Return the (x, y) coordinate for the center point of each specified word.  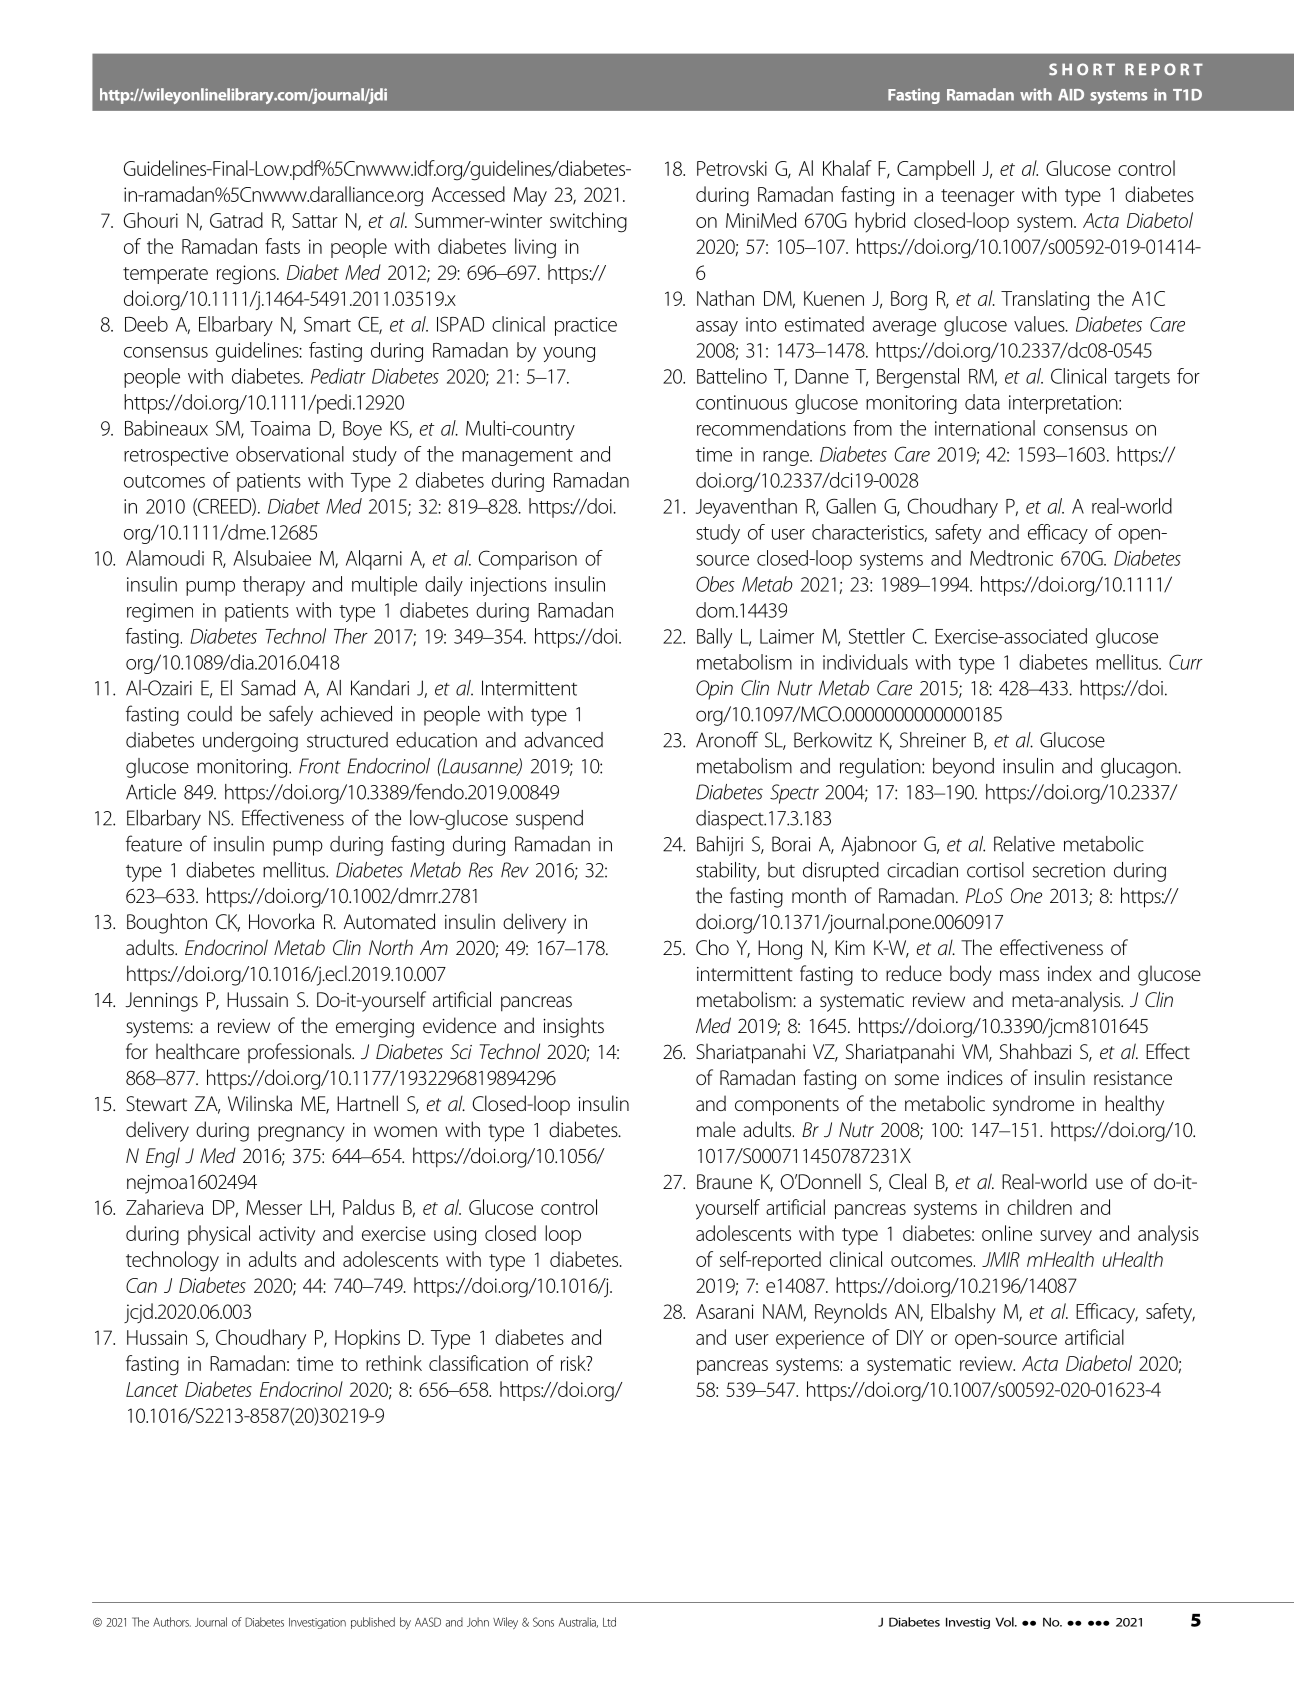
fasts (282, 246)
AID (1071, 95)
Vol (1006, 1622)
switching (588, 222)
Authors (172, 1622)
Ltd (609, 1622)
